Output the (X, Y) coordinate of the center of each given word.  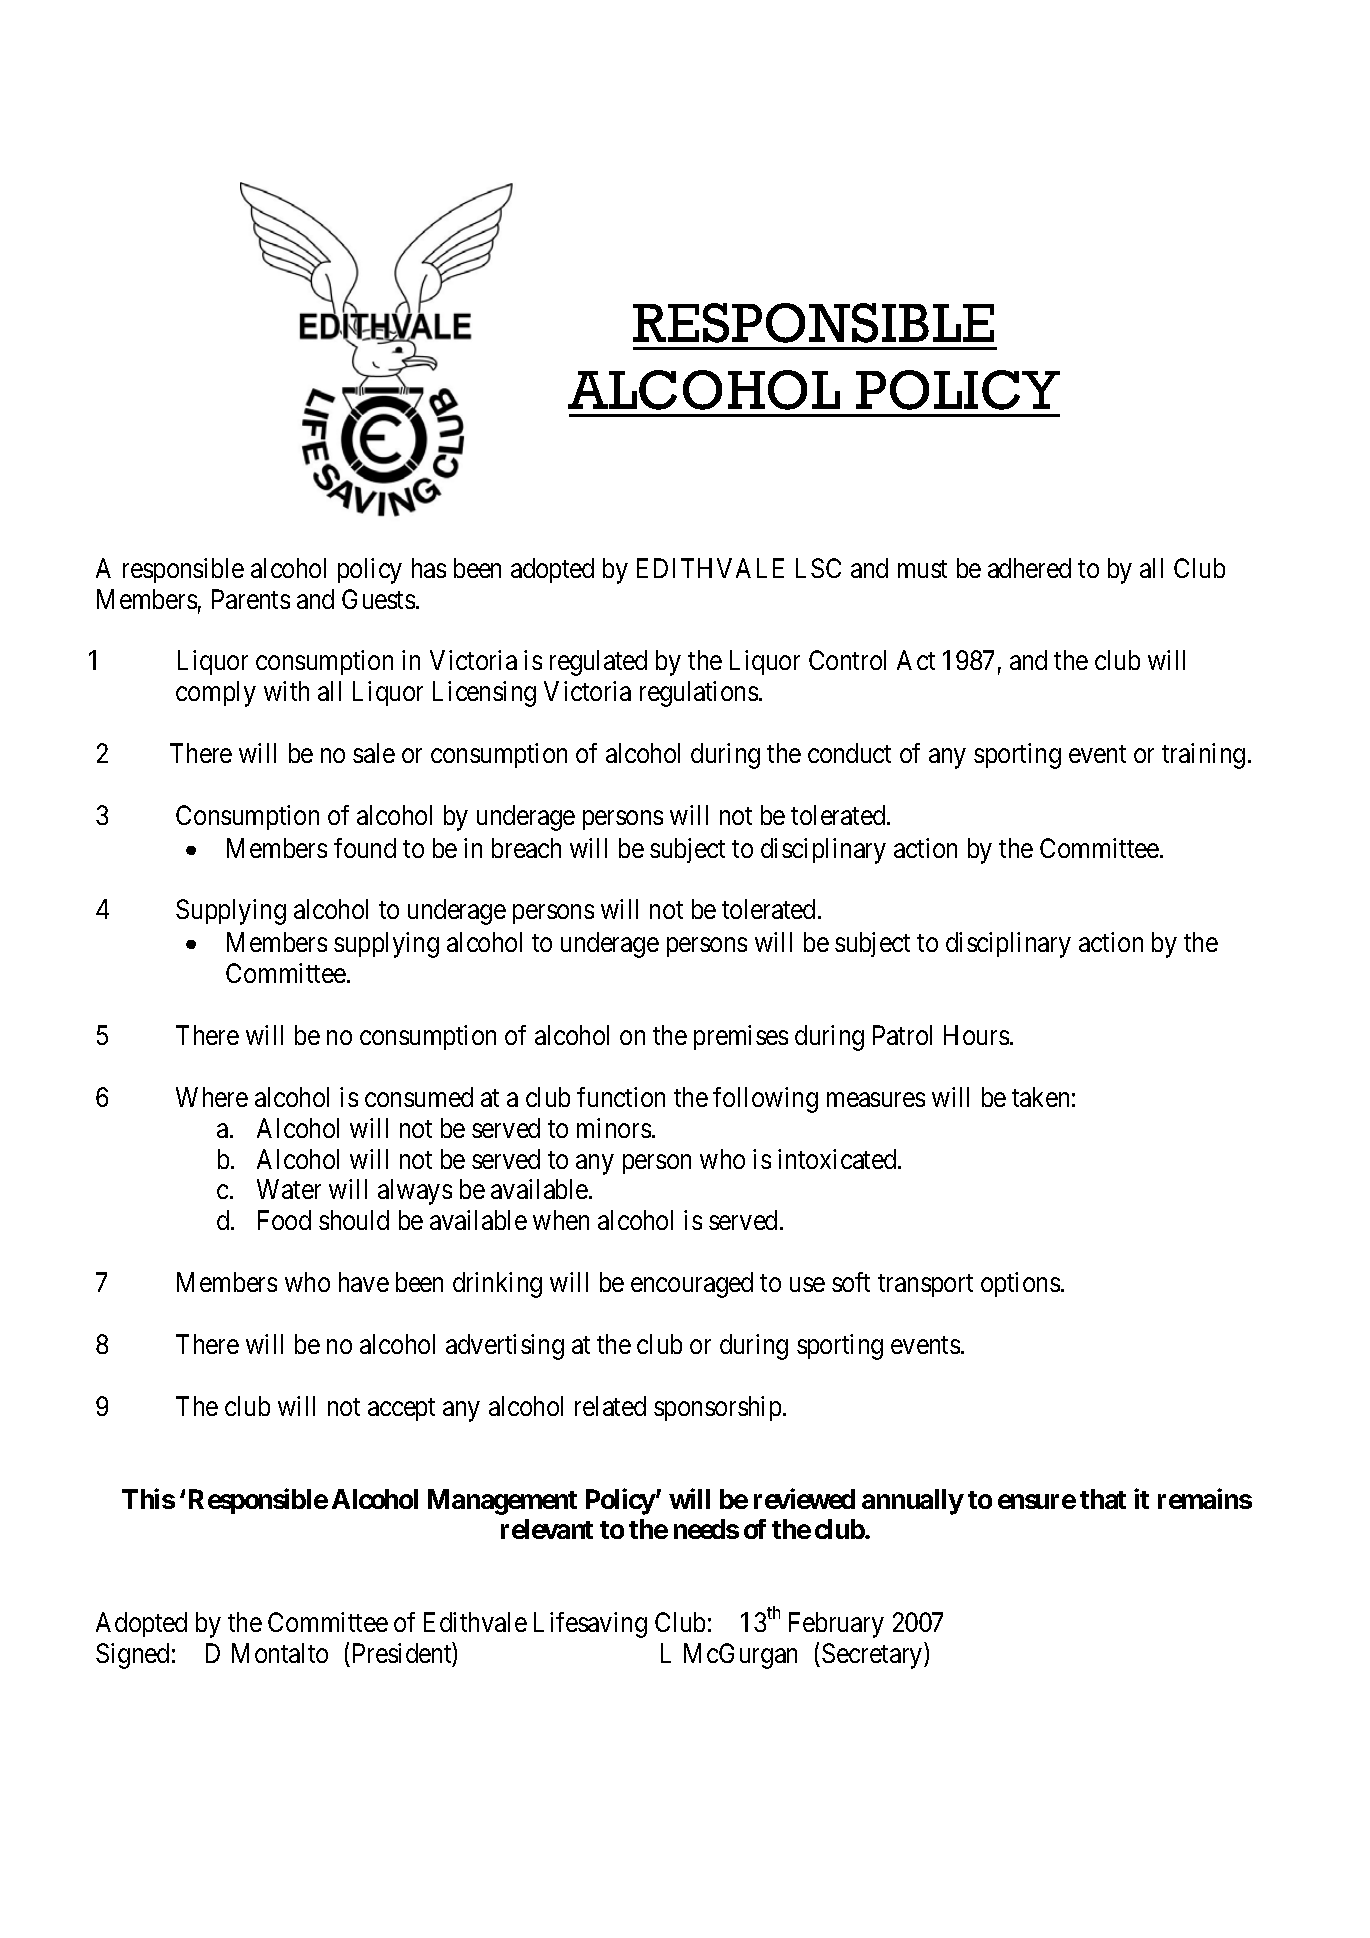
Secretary (873, 1656)
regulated (598, 663)
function (621, 1097)
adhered (1029, 568)
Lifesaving (590, 1625)
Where (212, 1097)
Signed (132, 1656)
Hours (976, 1035)
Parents (251, 599)
